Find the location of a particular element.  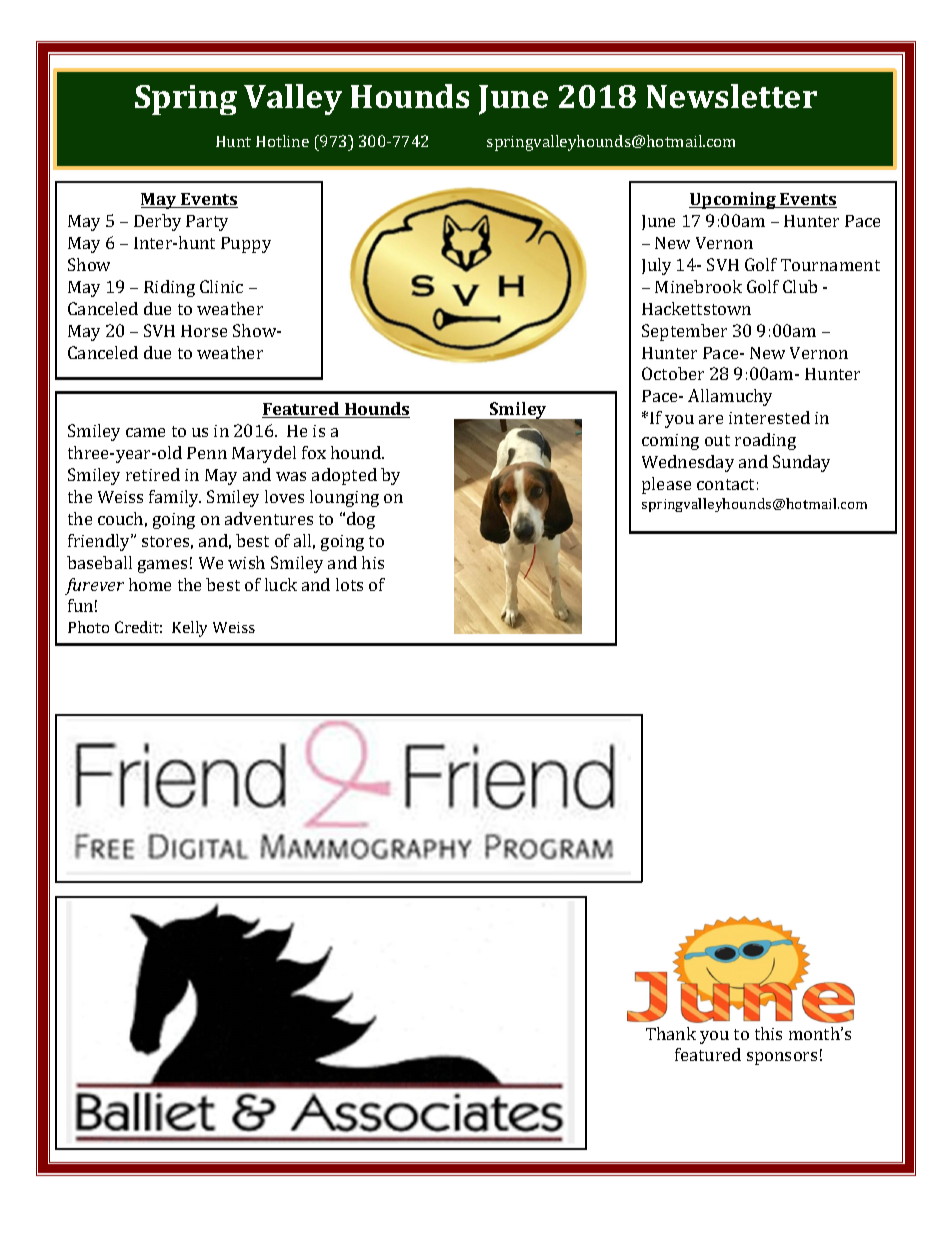

Newsletter is located at coordinates (732, 96).
